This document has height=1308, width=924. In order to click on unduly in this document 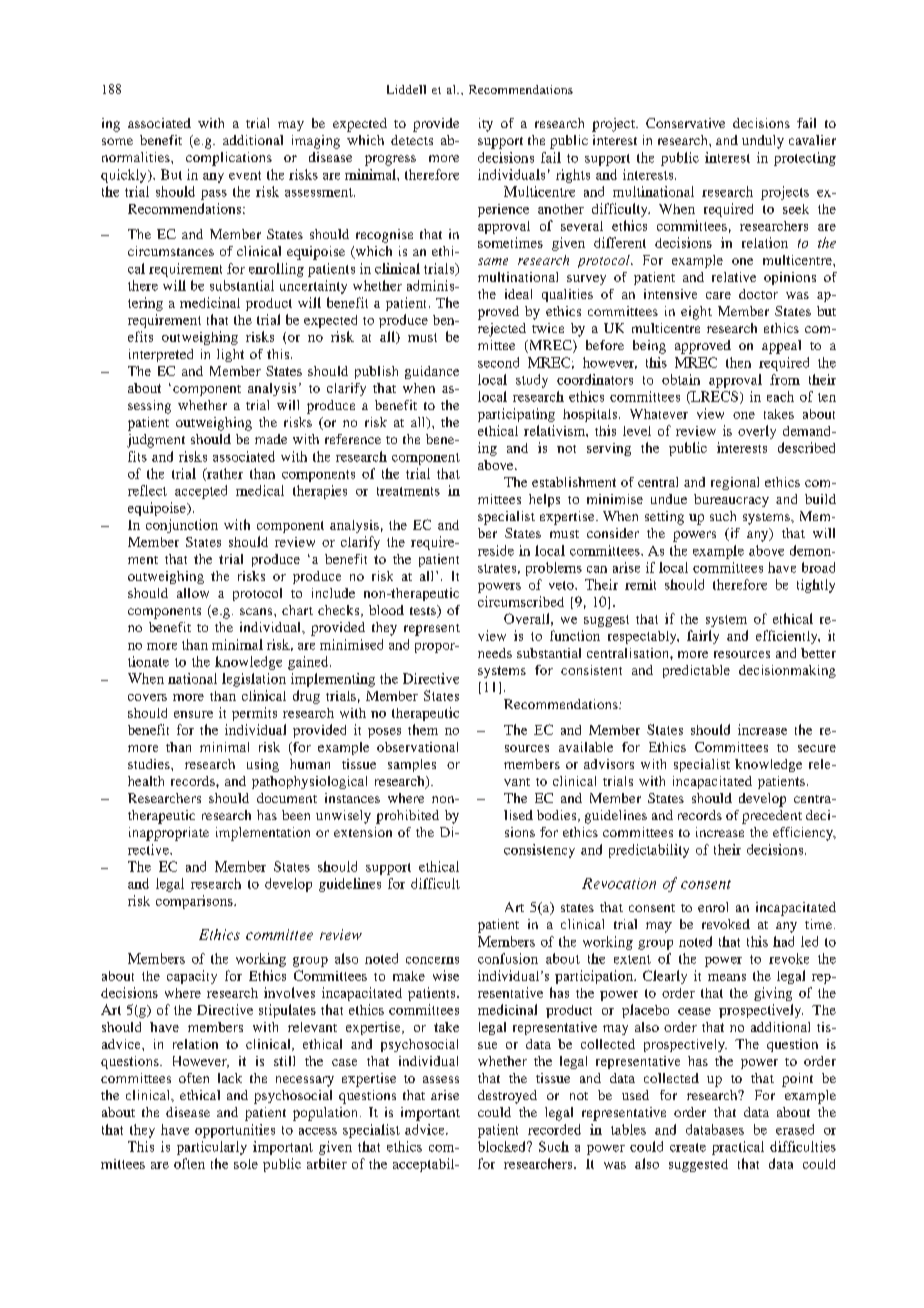, I will do `click(763, 142)`.
